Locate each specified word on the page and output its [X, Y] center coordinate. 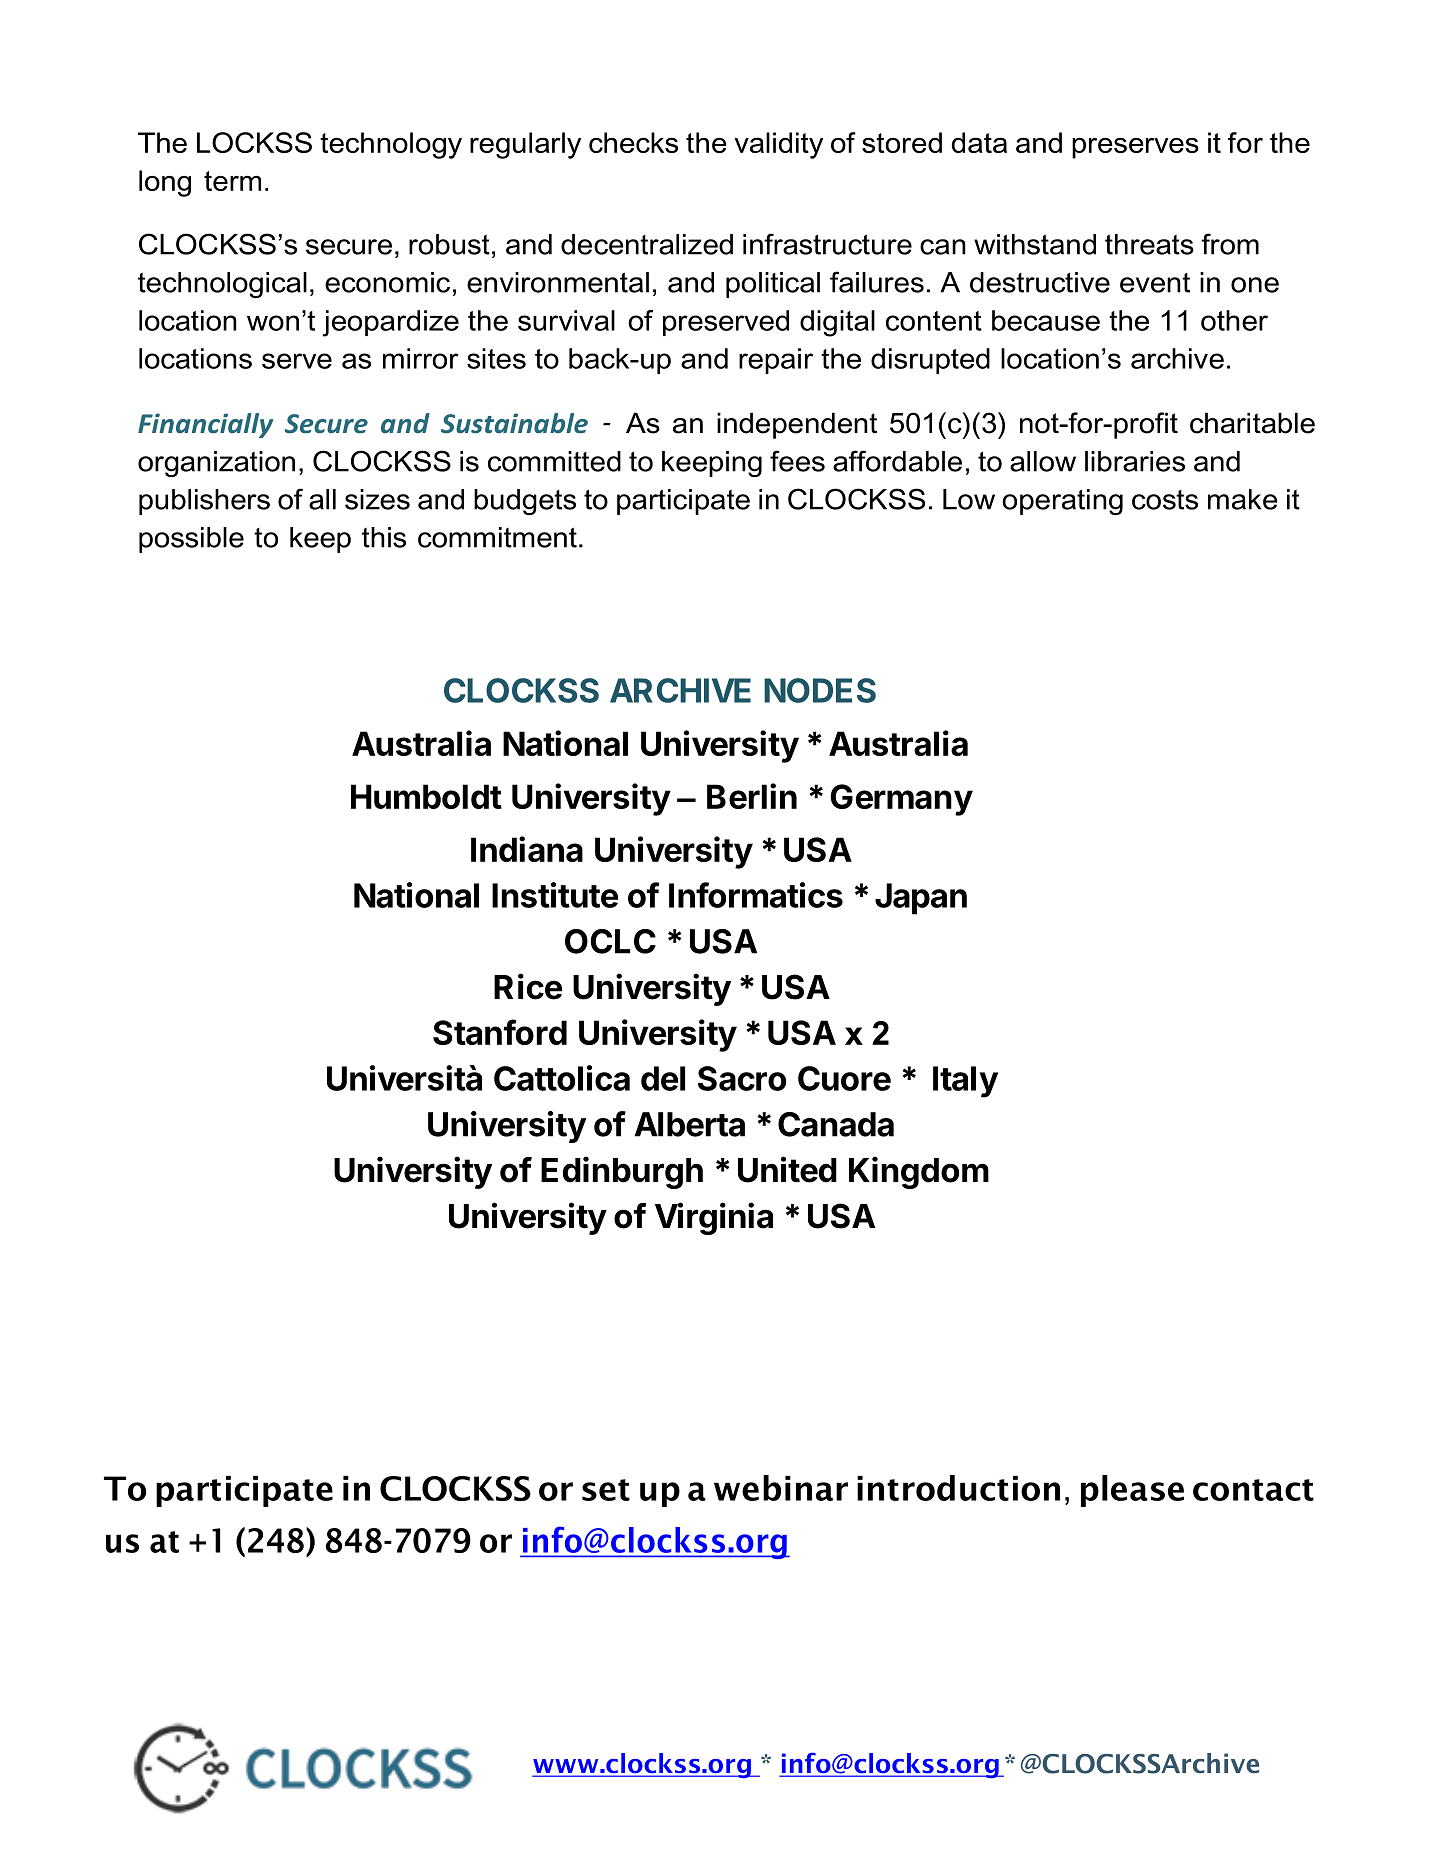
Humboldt [426, 796]
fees [797, 461]
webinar [781, 1488]
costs [1165, 500]
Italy [965, 1082]
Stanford [500, 1032]
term [232, 181]
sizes [377, 499]
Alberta [689, 1124]
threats [1149, 244]
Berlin [752, 796]
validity [779, 145]
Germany [901, 800]
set [606, 1490]
